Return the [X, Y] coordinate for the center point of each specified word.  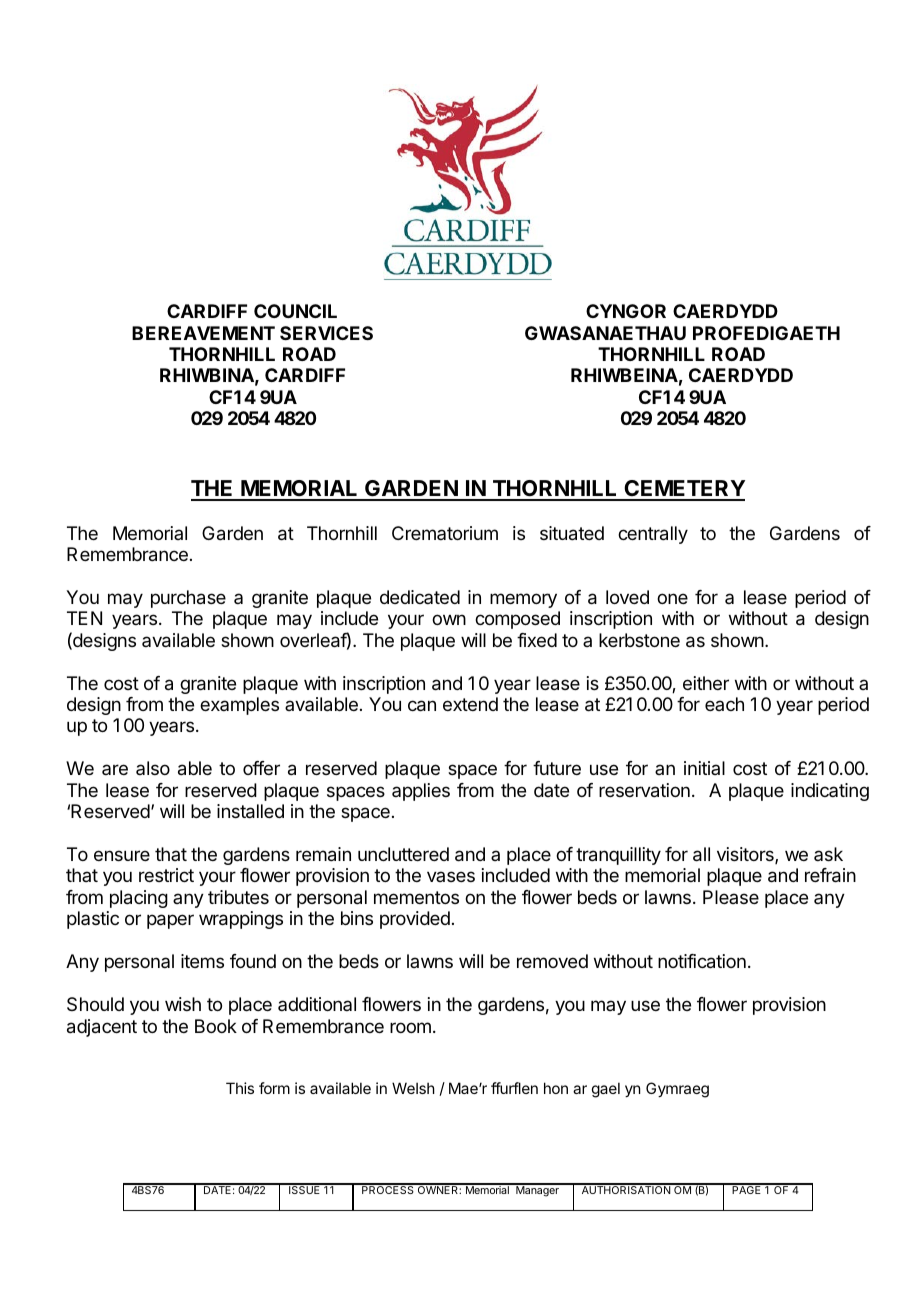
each [724, 704]
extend [470, 704]
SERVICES [326, 333]
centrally [653, 535]
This [240, 1088]
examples [239, 706]
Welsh [413, 1088]
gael [606, 1090]
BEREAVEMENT [203, 333]
